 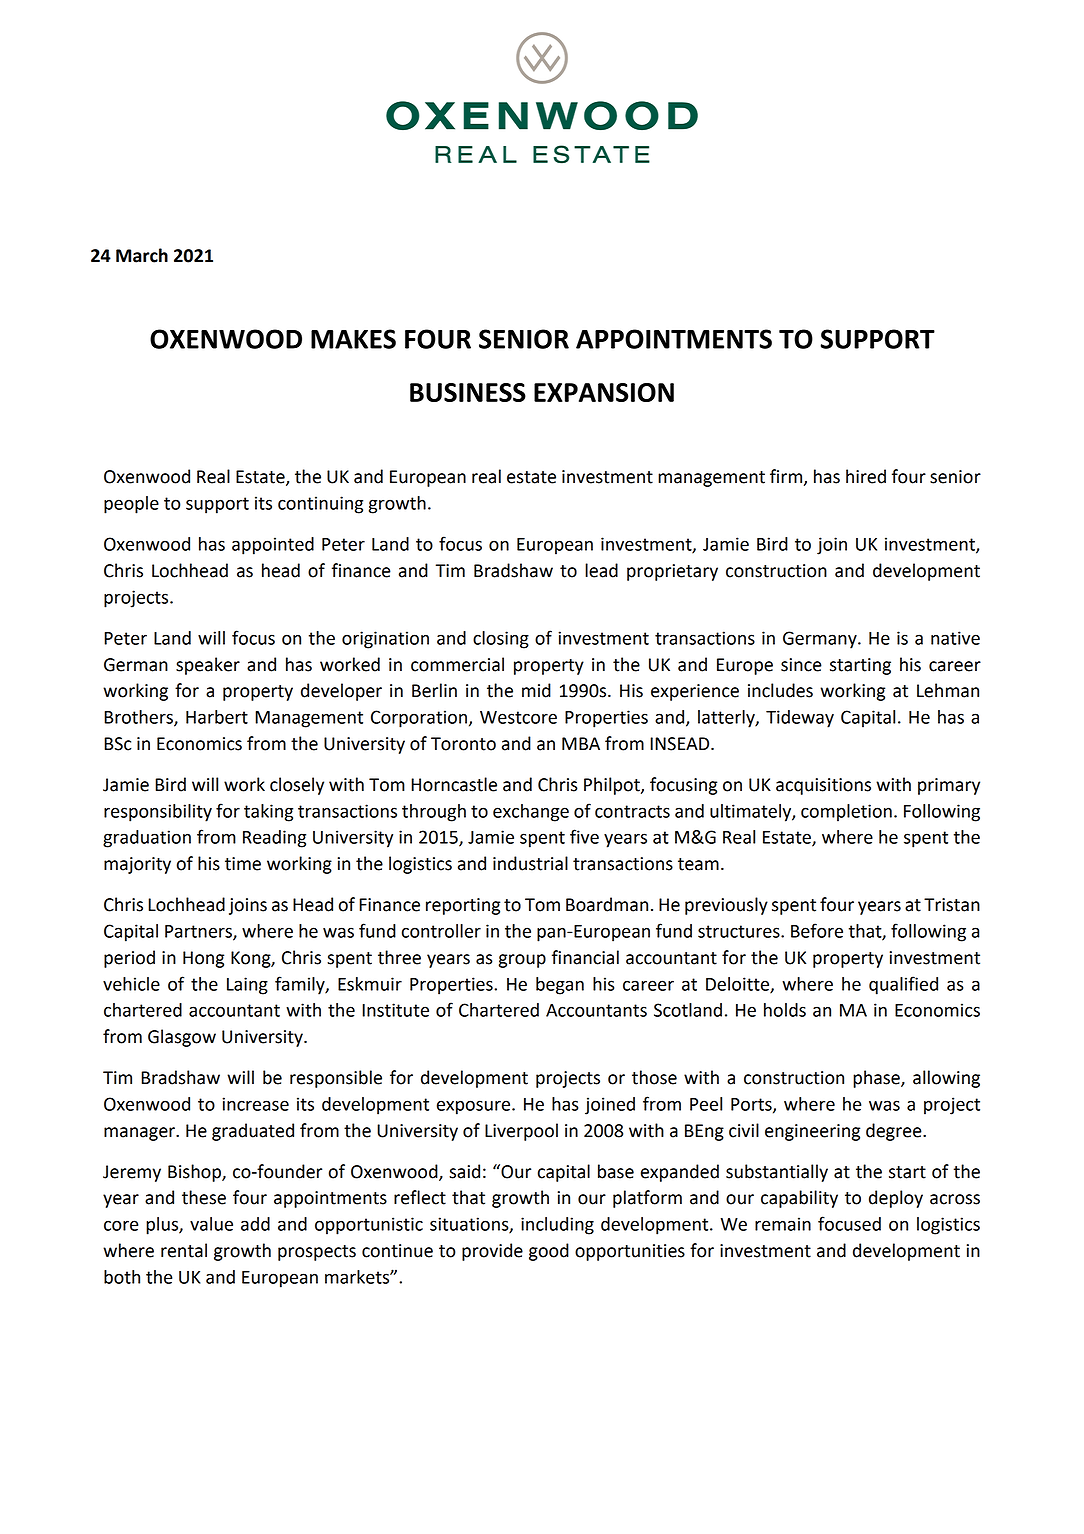 I want to click on hired, so click(x=866, y=476).
